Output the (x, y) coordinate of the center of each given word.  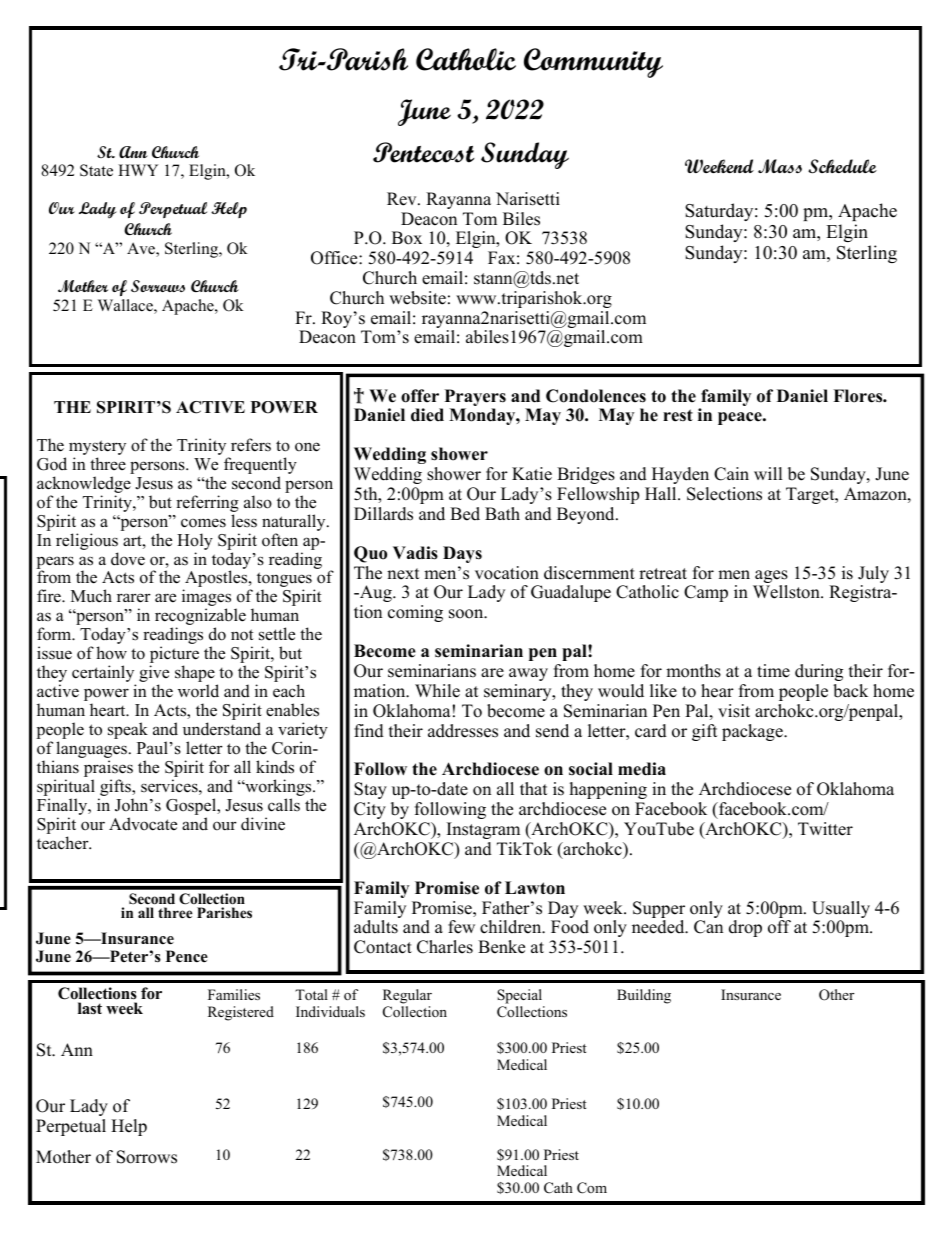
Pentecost (423, 152)
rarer (134, 598)
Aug (376, 593)
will (768, 473)
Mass (780, 166)
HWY (138, 170)
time (773, 671)
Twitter (825, 829)
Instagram (483, 830)
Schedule (842, 166)
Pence (187, 956)
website (417, 298)
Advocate (143, 824)
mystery (97, 449)
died (427, 415)
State (96, 170)
